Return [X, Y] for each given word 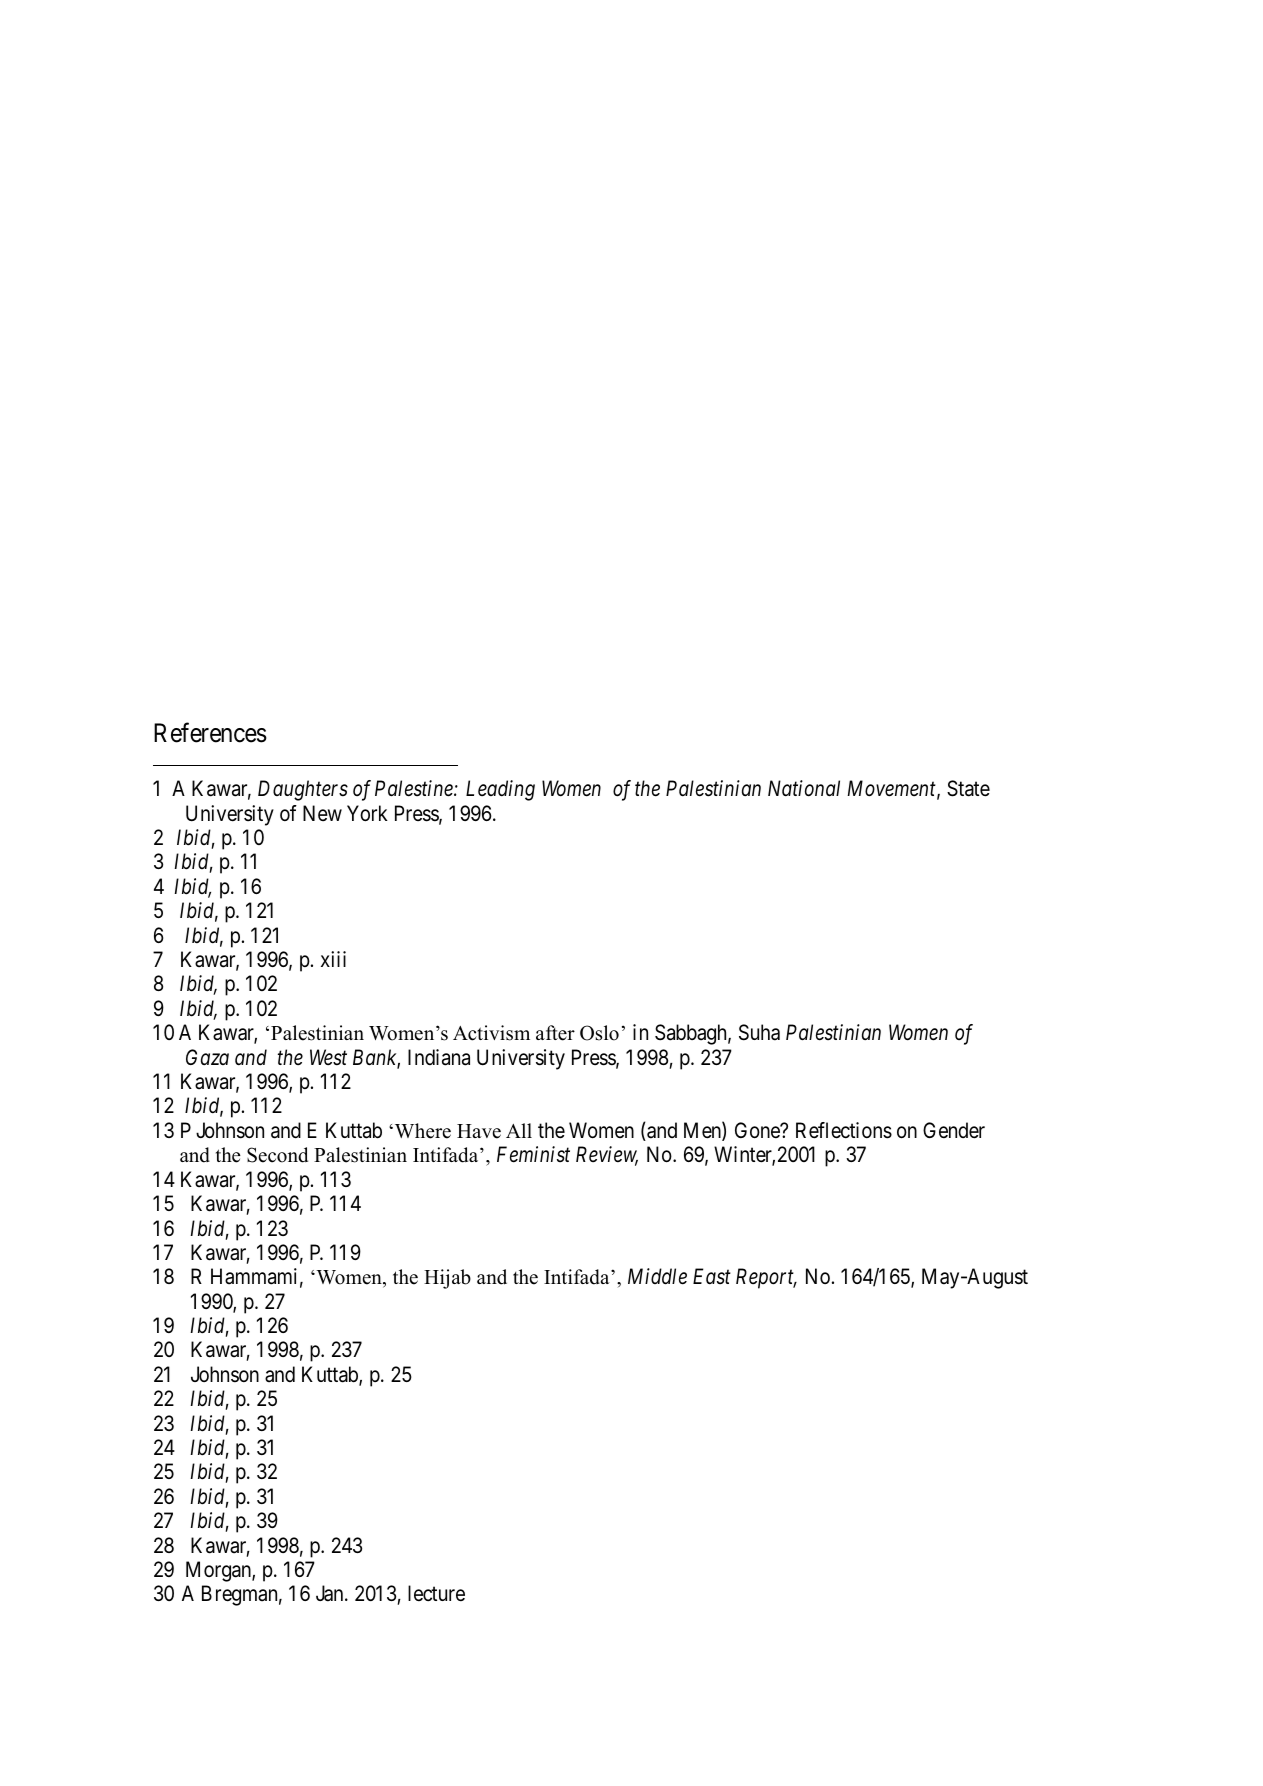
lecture [436, 1593]
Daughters [303, 790]
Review [607, 1156]
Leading [500, 790]
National [804, 788]
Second [277, 1155]
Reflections [844, 1130]
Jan [331, 1593]
